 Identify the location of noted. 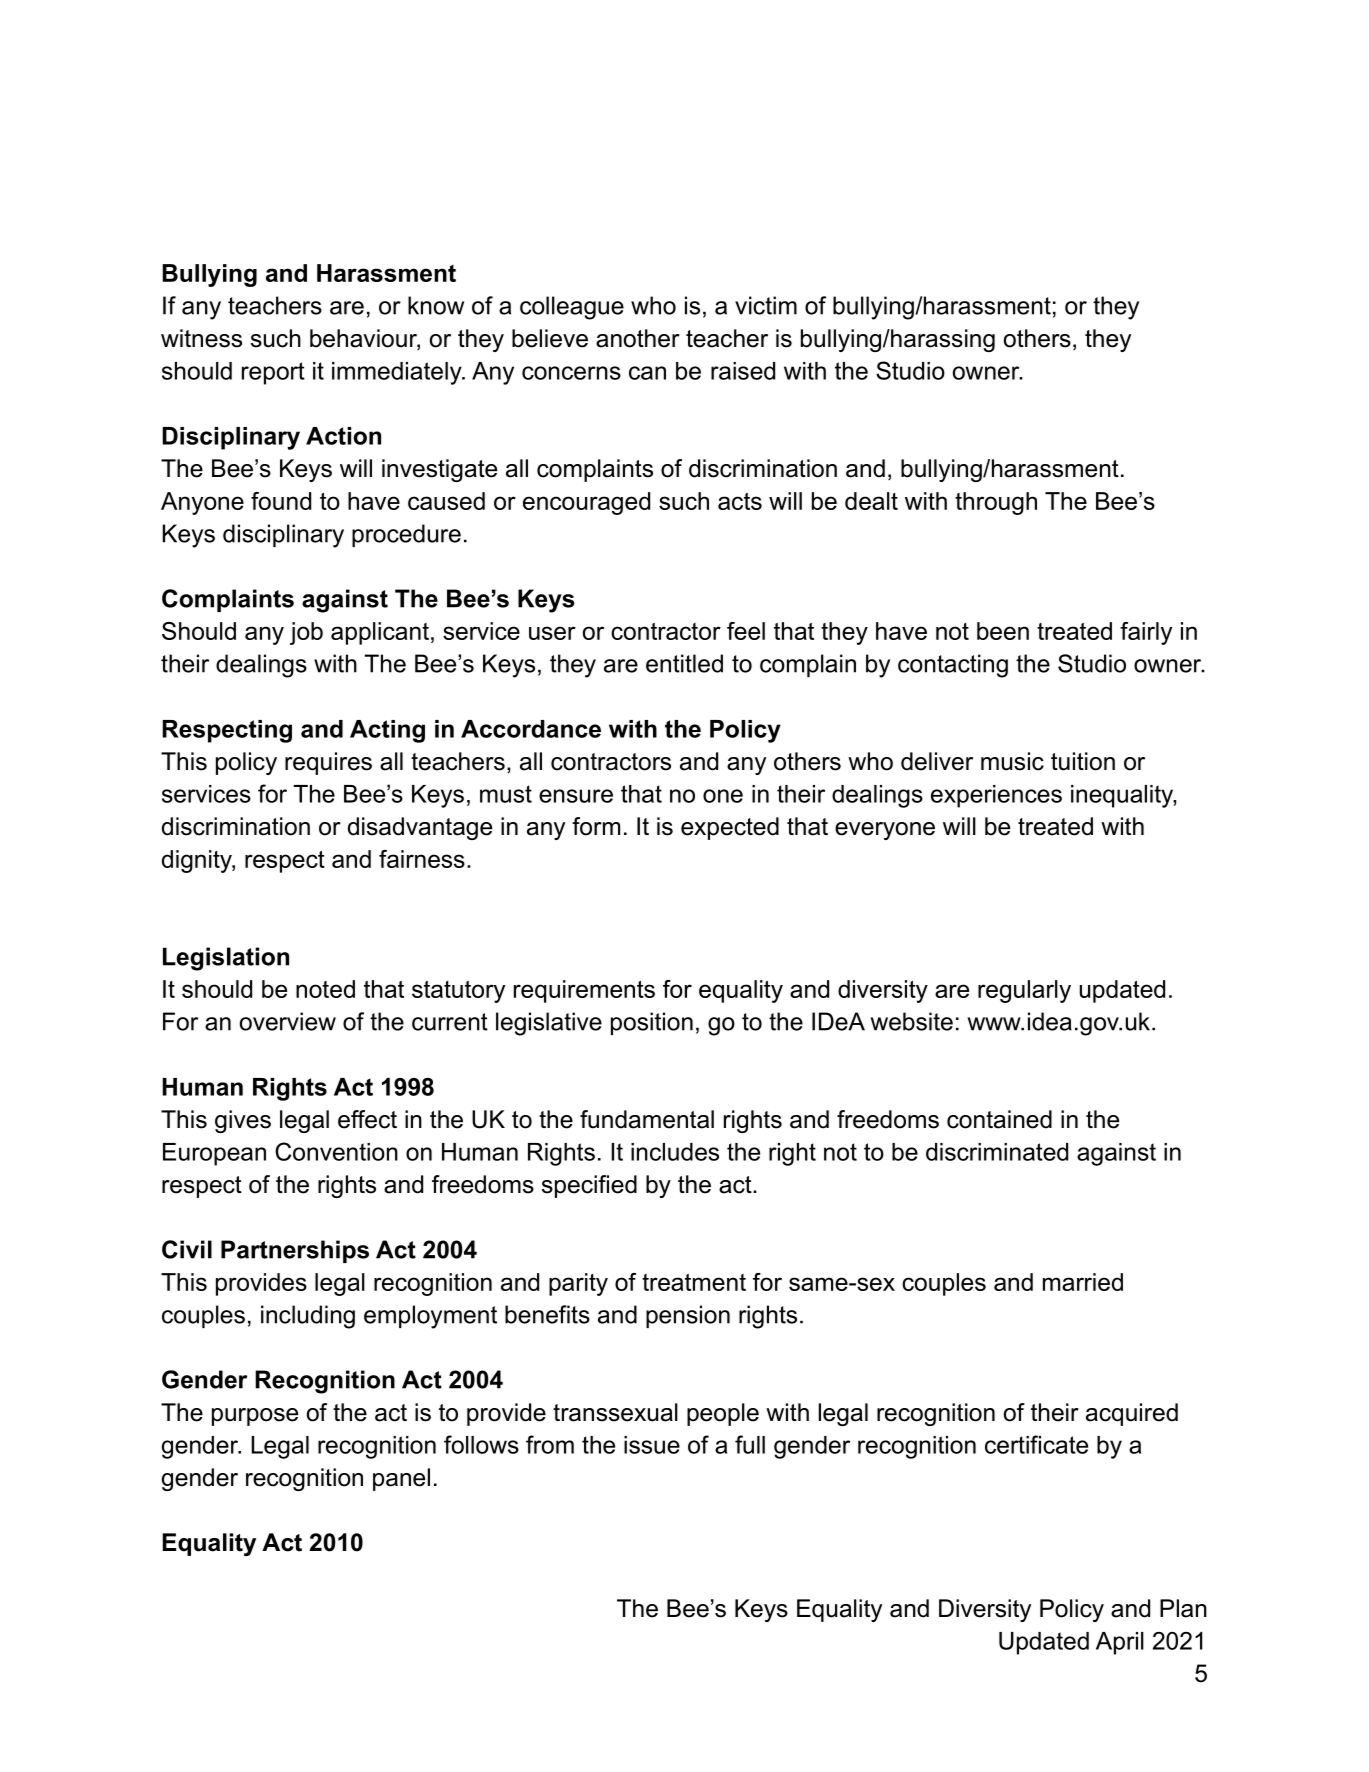
(325, 989).
